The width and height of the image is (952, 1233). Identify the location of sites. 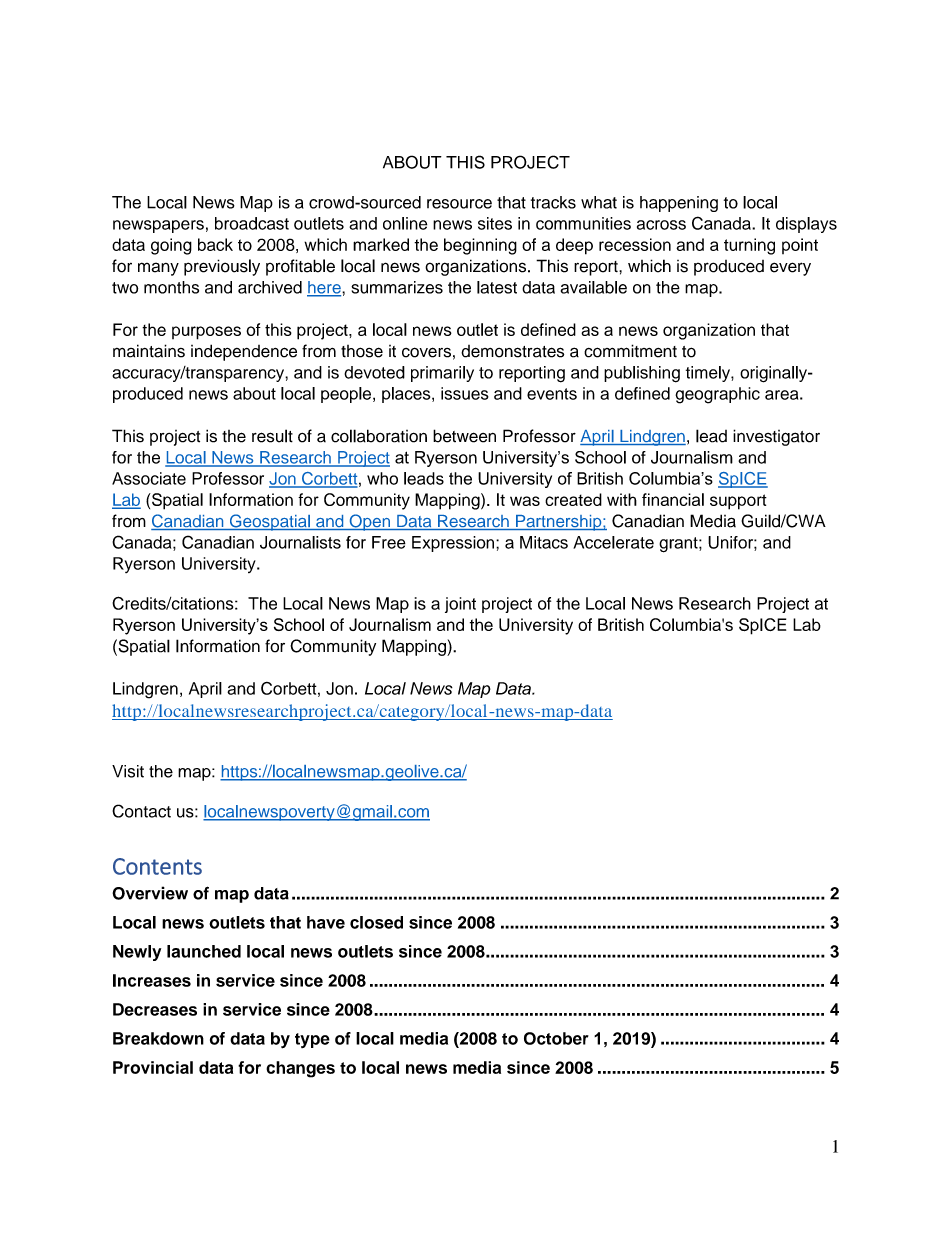
(495, 223).
